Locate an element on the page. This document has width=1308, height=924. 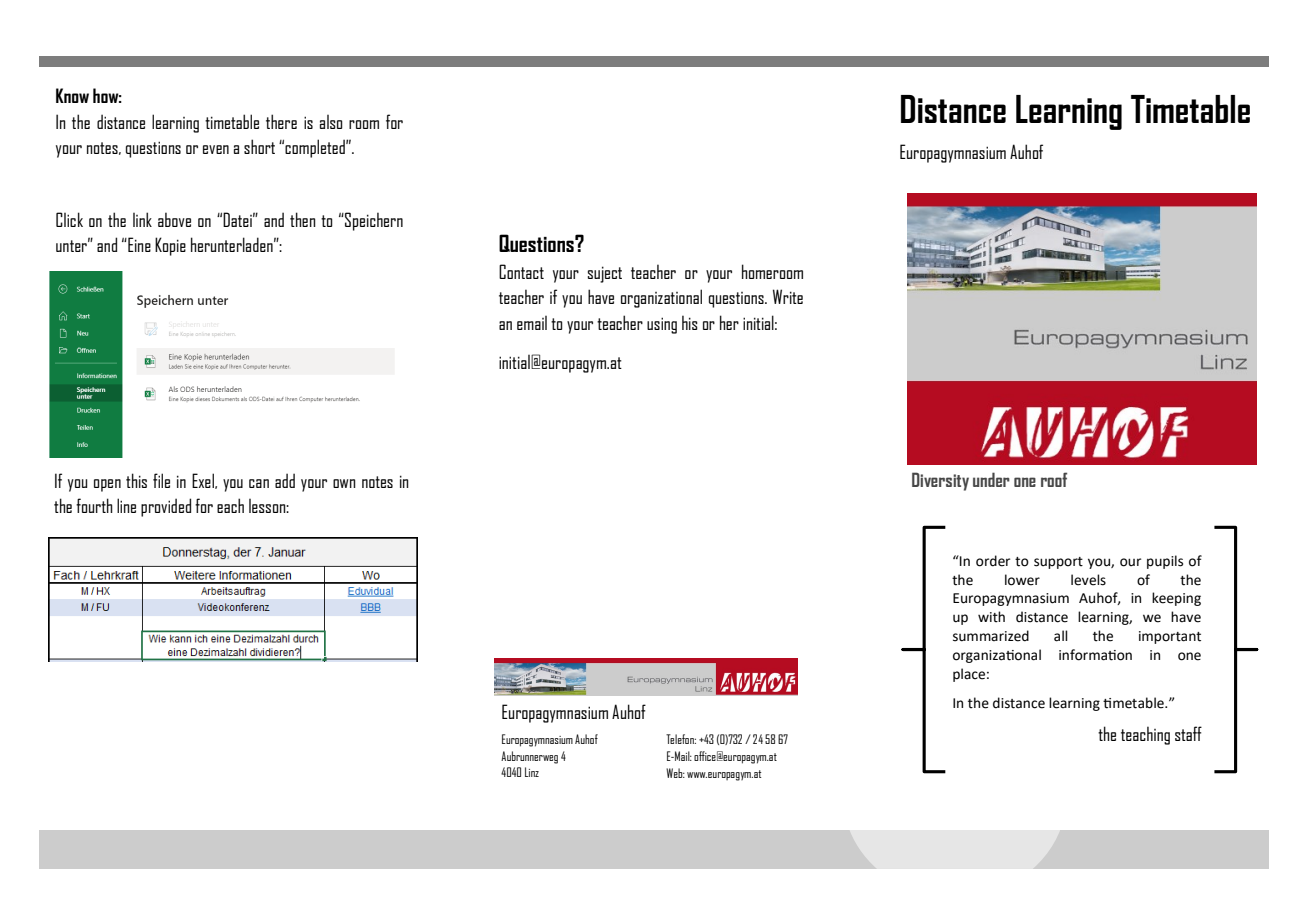
Web is located at coordinates (675, 773).
